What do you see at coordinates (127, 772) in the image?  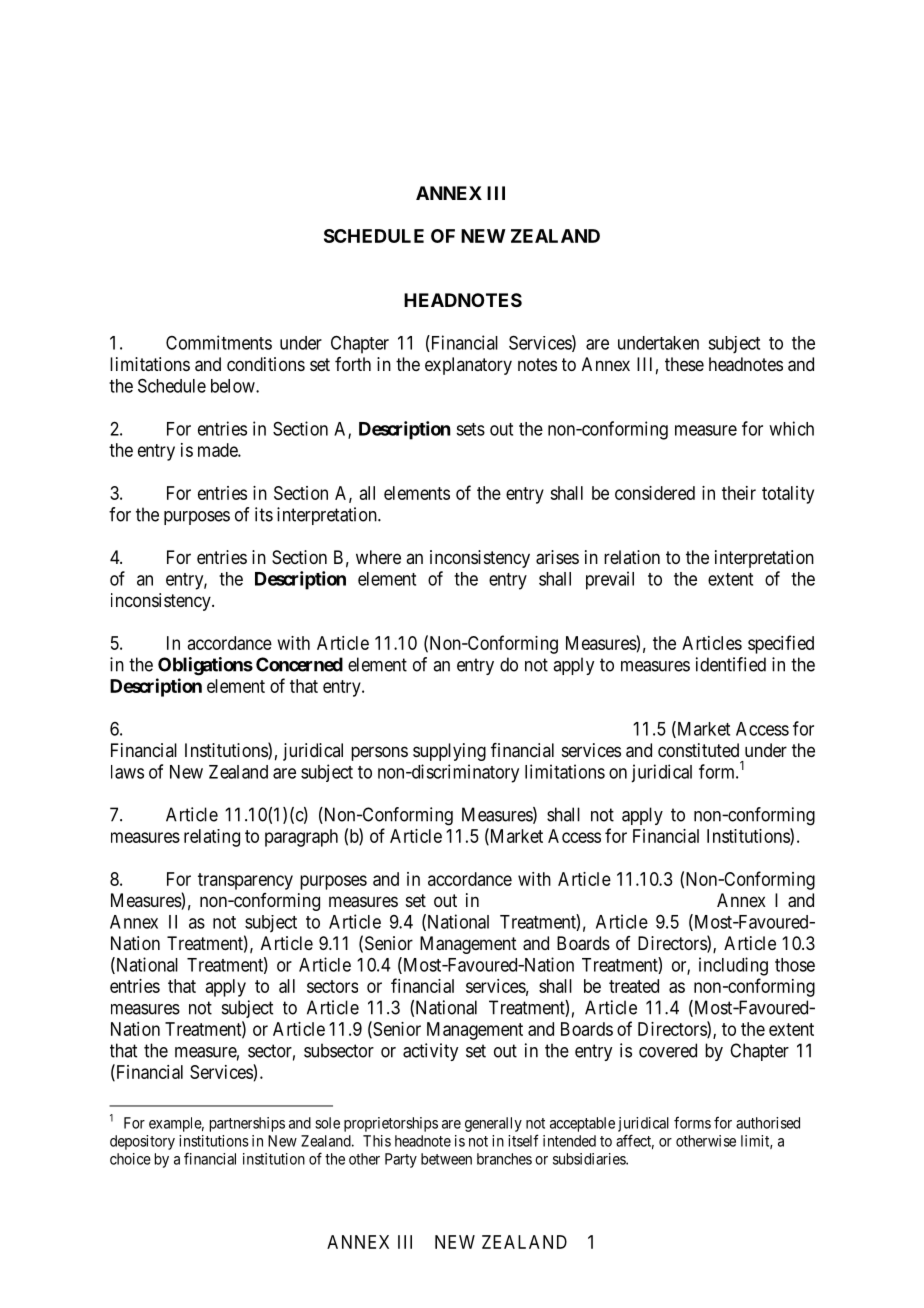 I see `laws` at bounding box center [127, 772].
